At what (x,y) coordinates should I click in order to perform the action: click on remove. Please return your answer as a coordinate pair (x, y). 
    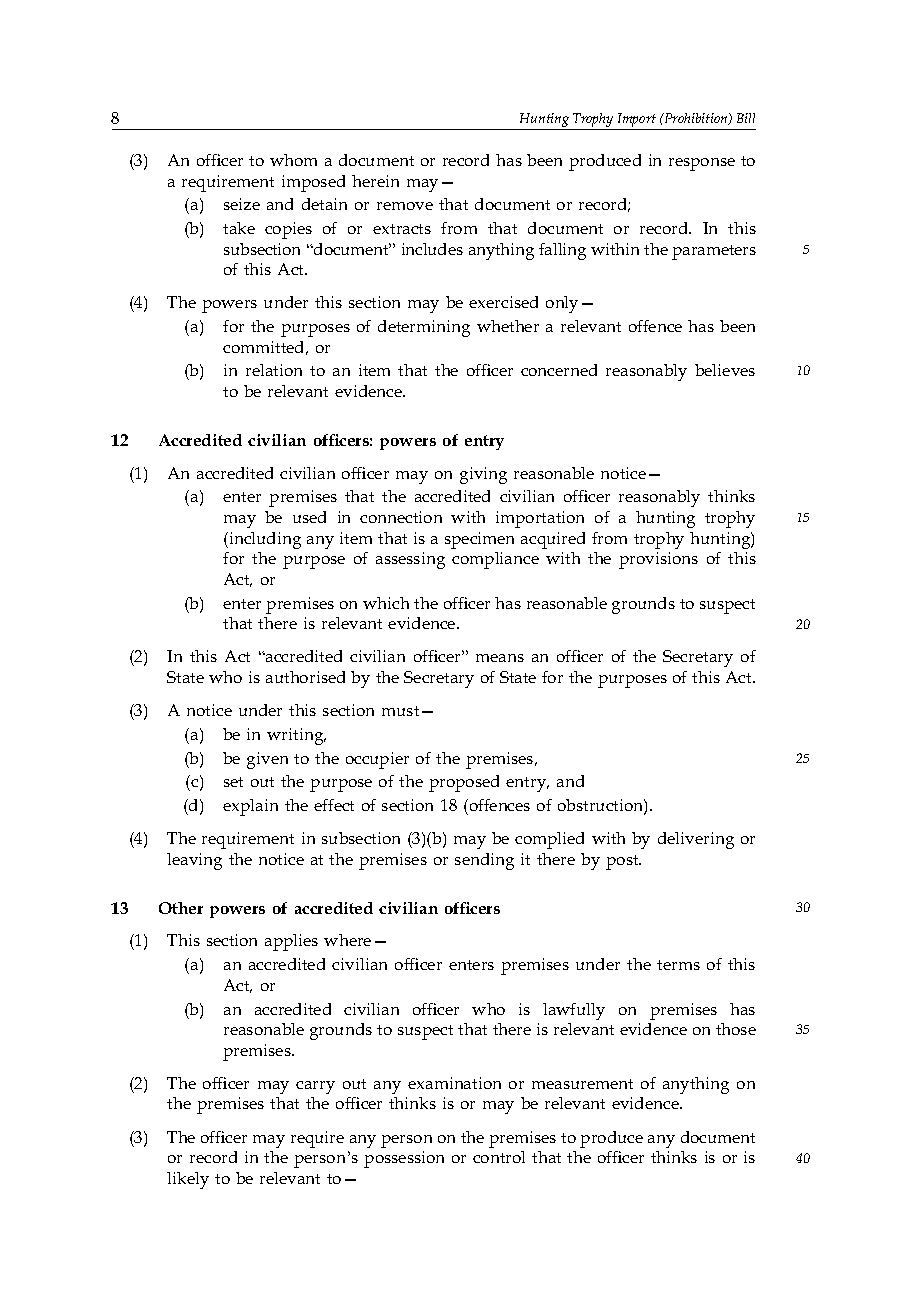
    Looking at the image, I should click on (405, 206).
